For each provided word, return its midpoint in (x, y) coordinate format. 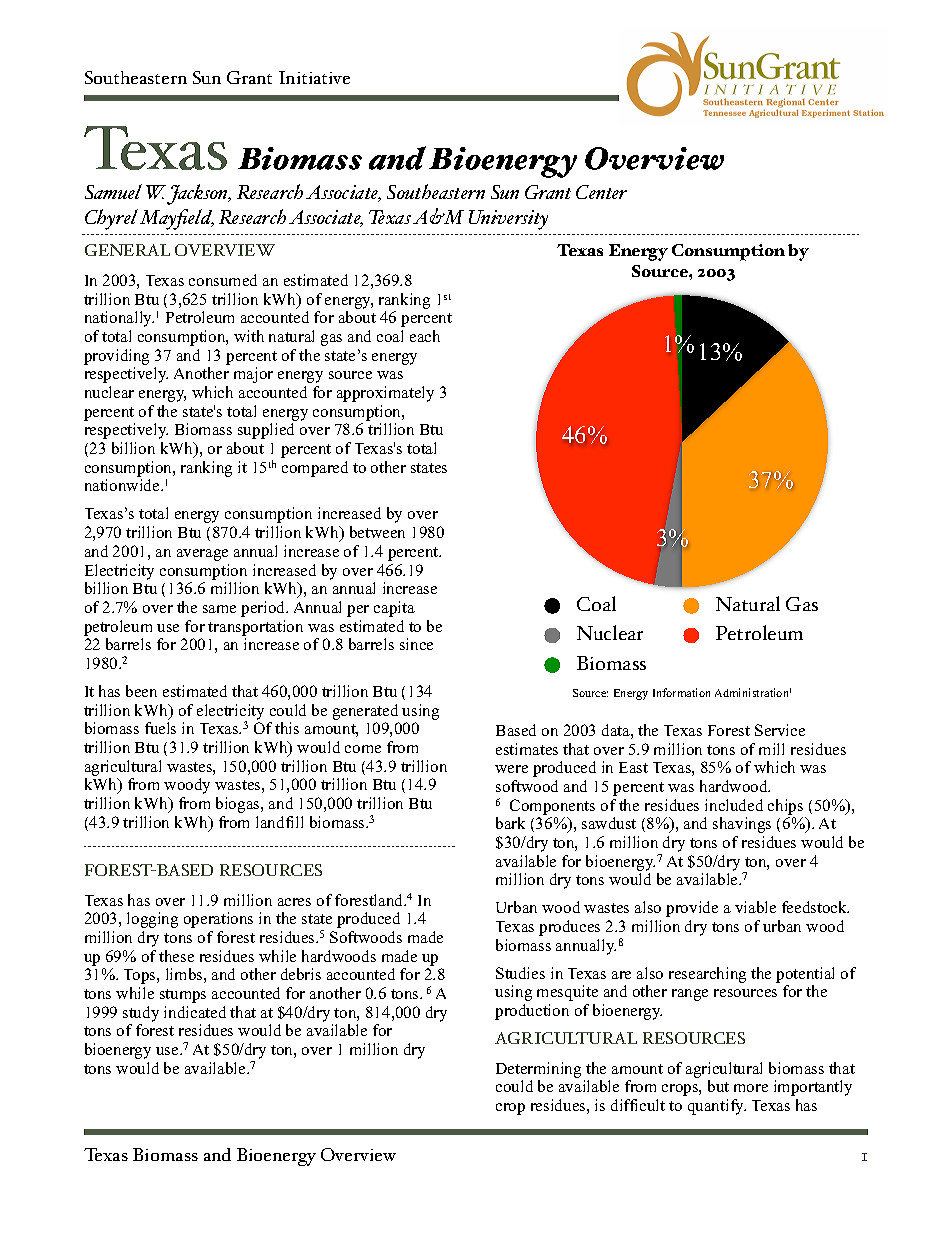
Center (601, 192)
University (508, 220)
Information (681, 692)
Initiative (314, 77)
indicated (195, 1012)
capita (394, 609)
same (219, 609)
